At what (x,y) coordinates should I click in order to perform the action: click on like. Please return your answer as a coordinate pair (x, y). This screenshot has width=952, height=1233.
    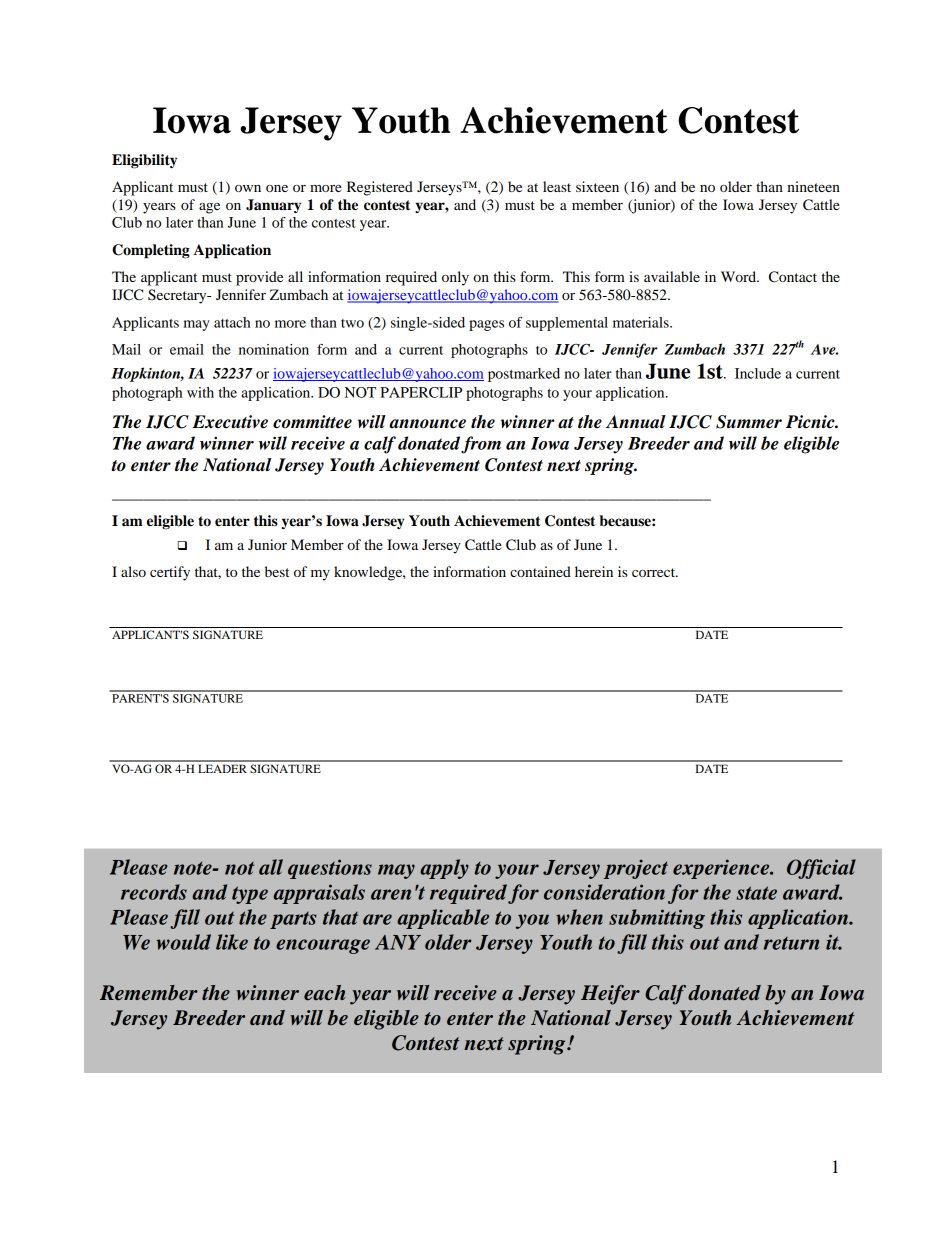
    Looking at the image, I should click on (232, 942).
